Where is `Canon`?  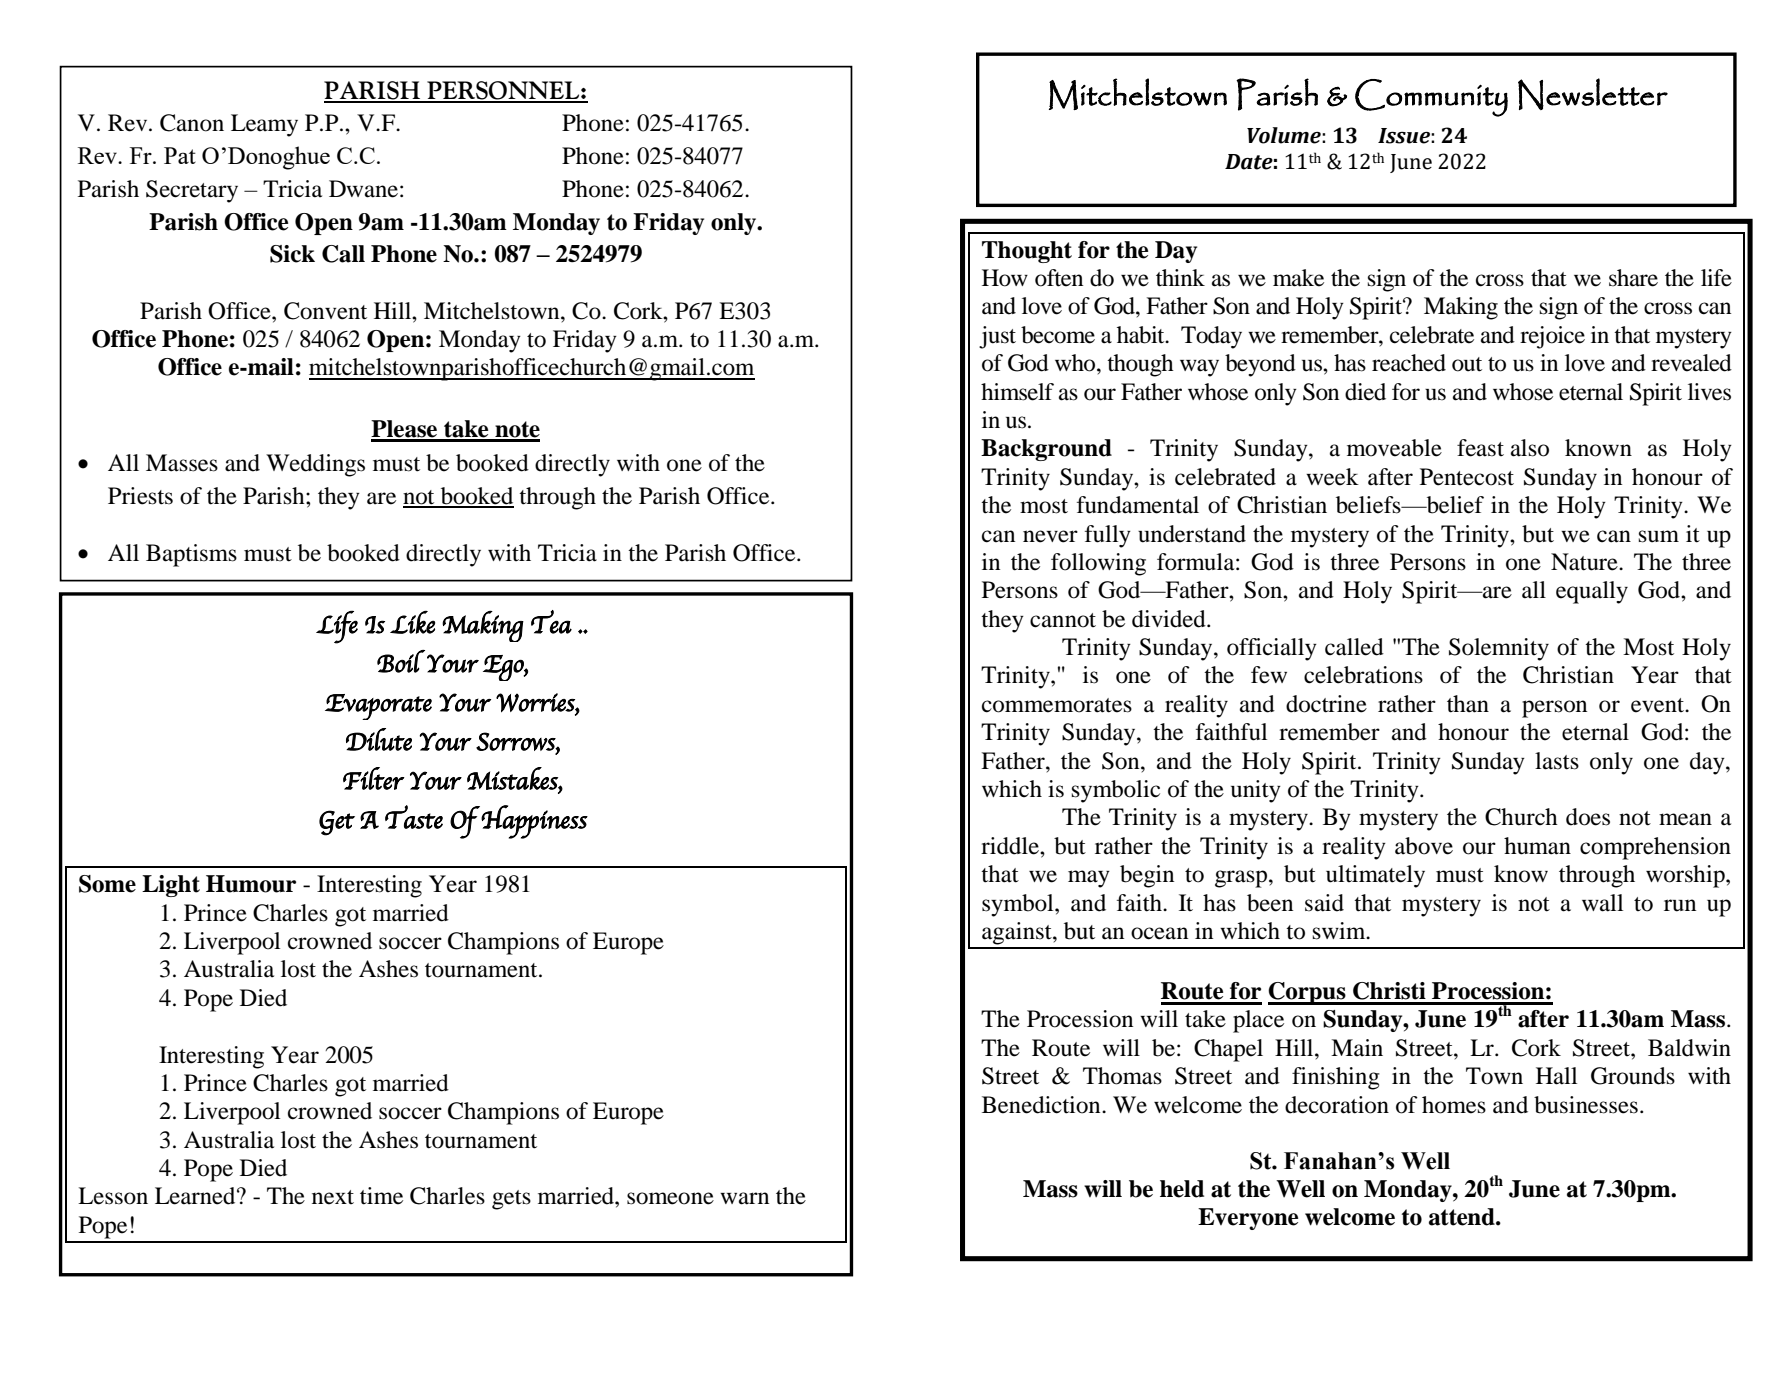
Canon is located at coordinates (192, 123).
